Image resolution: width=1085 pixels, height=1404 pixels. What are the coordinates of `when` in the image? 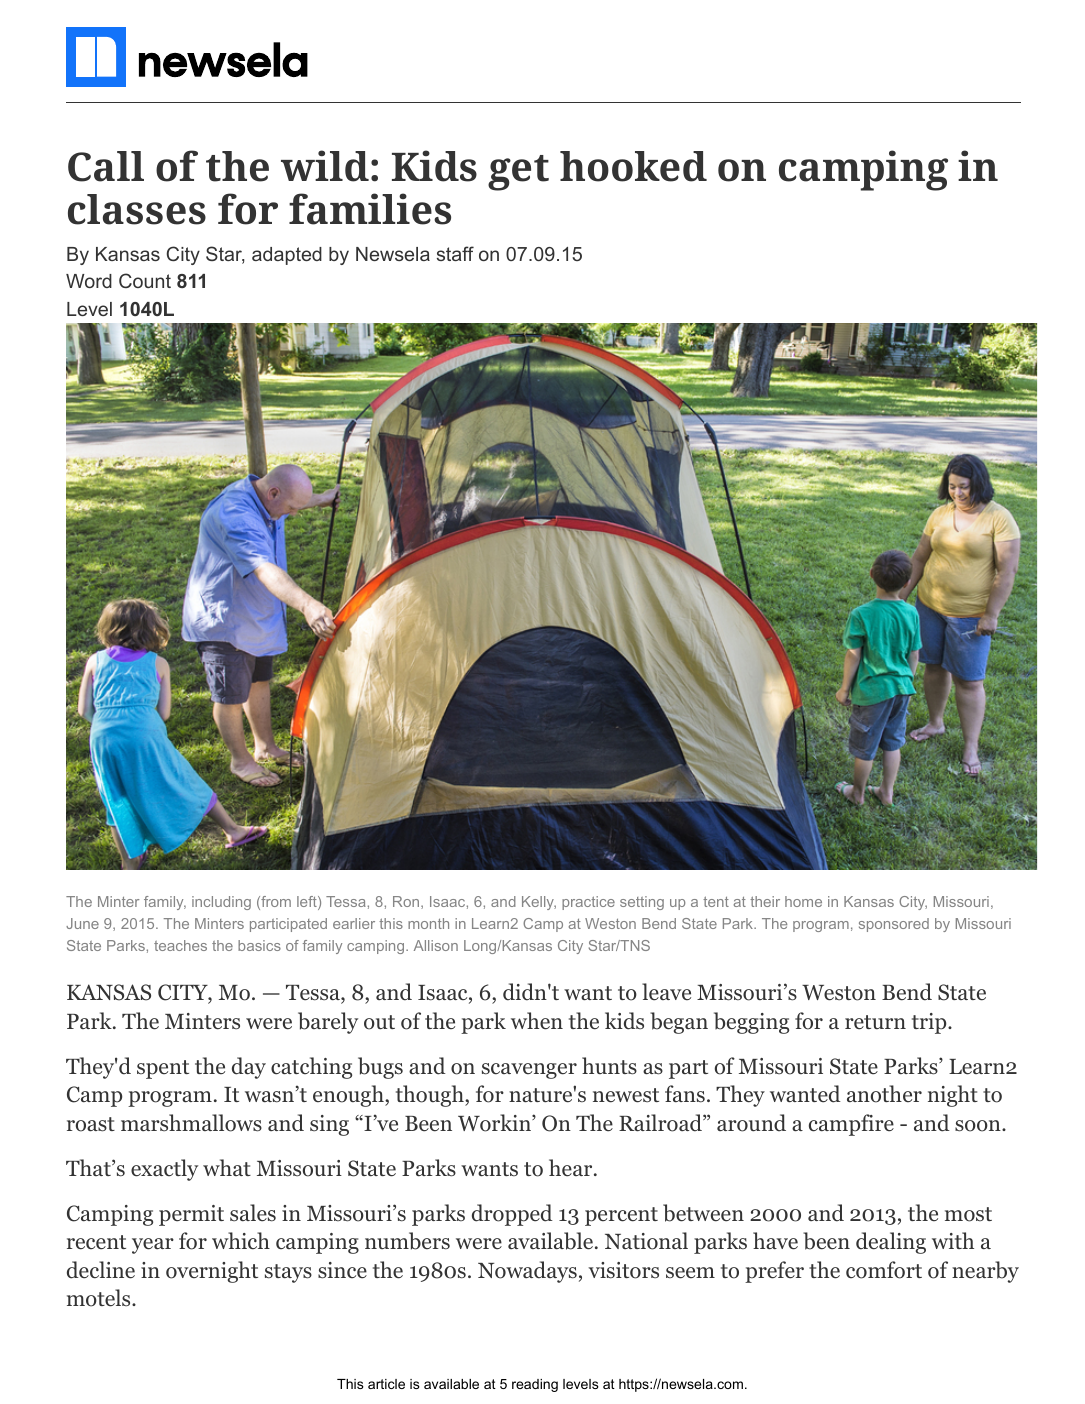 It's located at (537, 1021).
